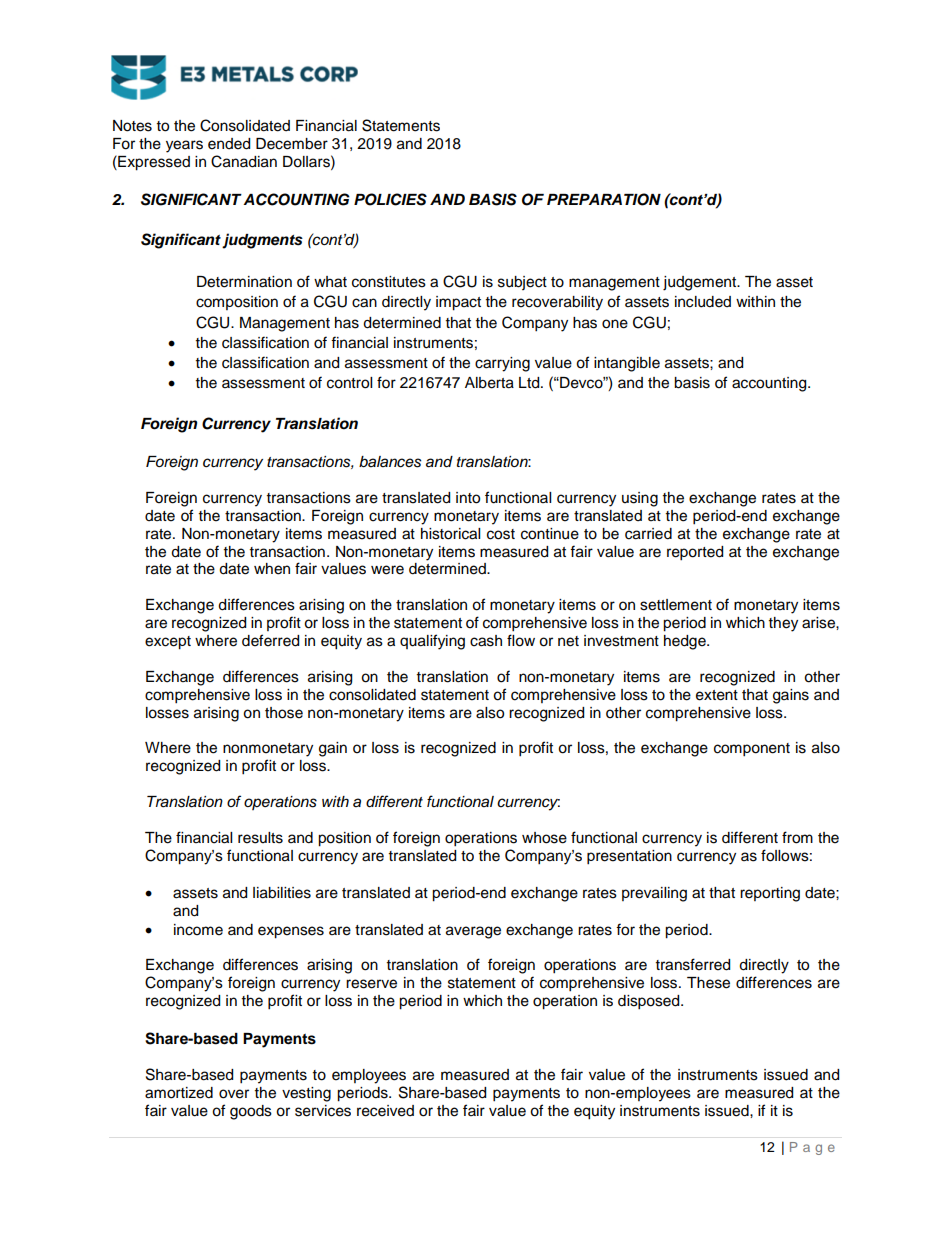  What do you see at coordinates (390, 199) in the page?
I see `POLICIES` at bounding box center [390, 199].
